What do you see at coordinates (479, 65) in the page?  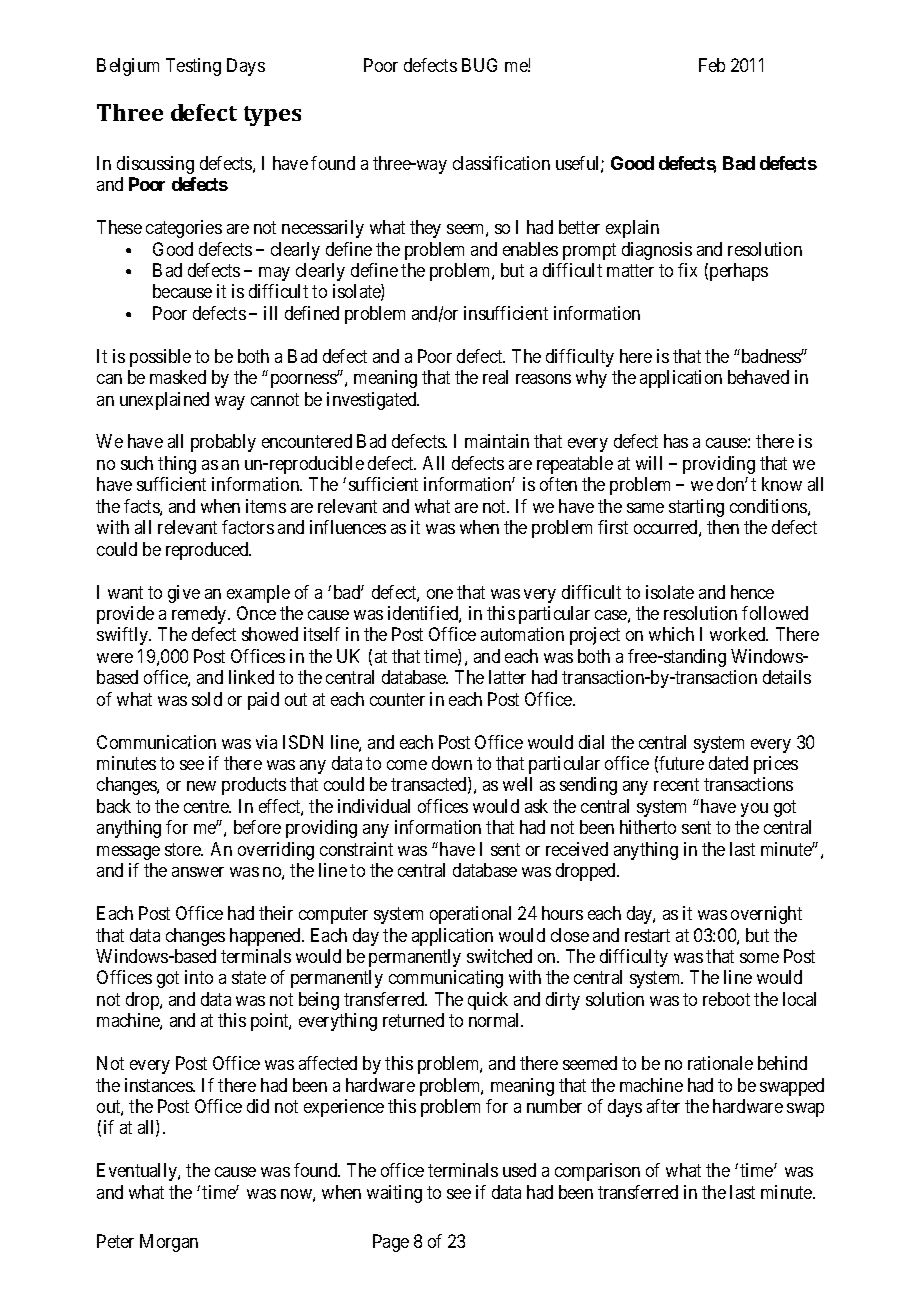 I see `BUG` at bounding box center [479, 65].
